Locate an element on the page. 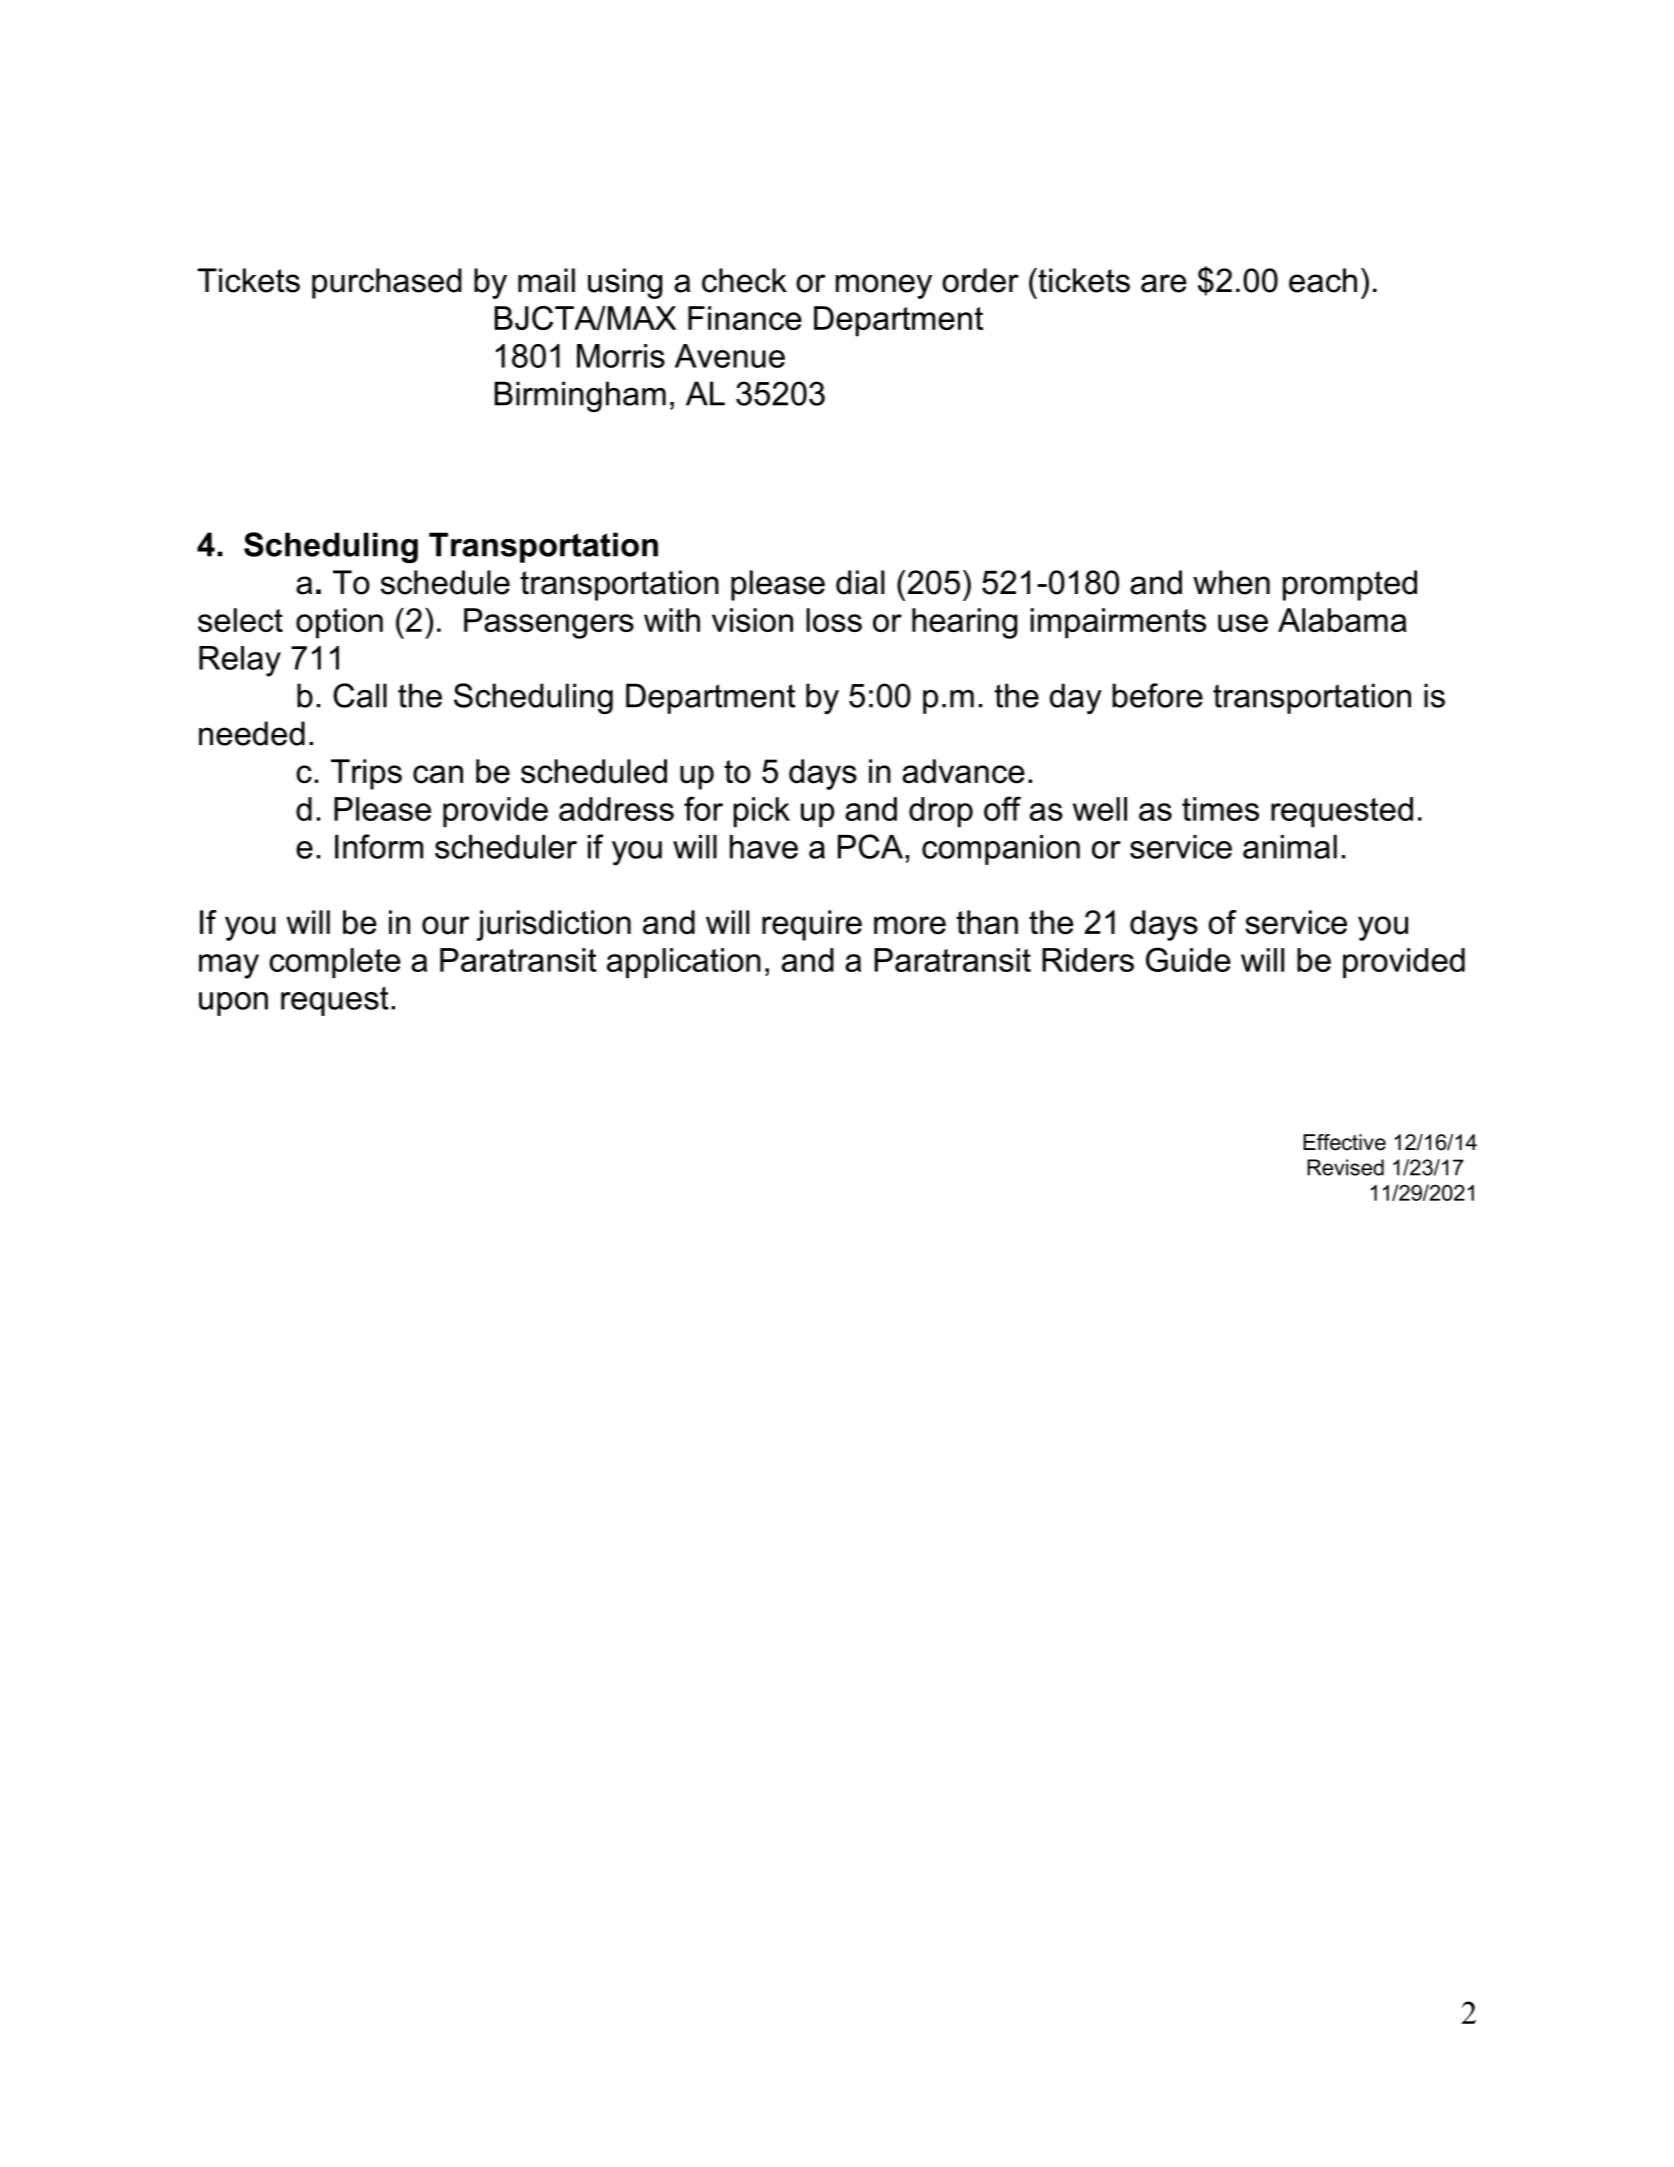  vision is located at coordinates (752, 620).
